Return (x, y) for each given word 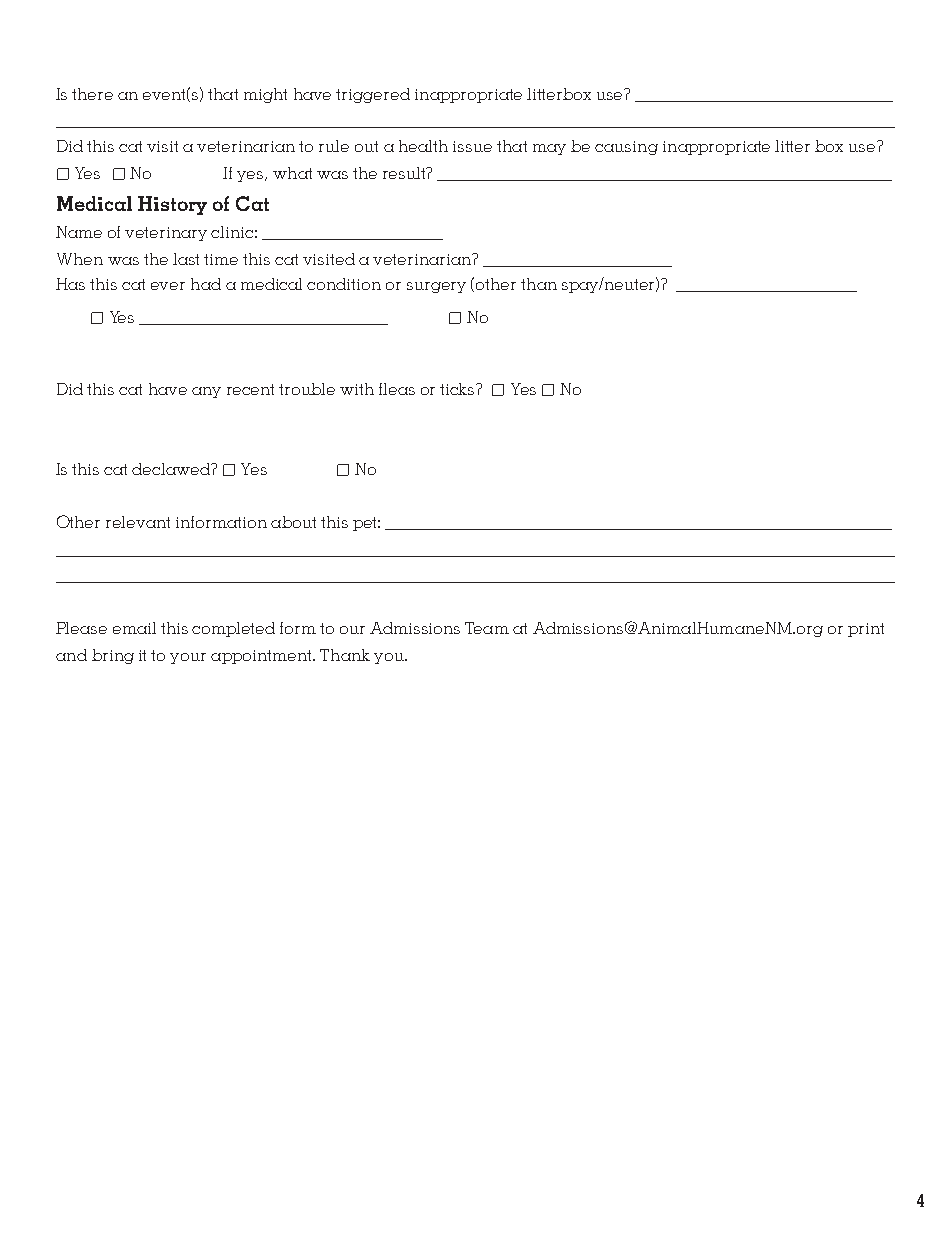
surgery (436, 287)
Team (487, 628)
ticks (458, 389)
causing (626, 148)
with (357, 389)
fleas (397, 389)
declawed (172, 469)
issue (472, 146)
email (134, 628)
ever (168, 286)
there (92, 94)
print (866, 630)
